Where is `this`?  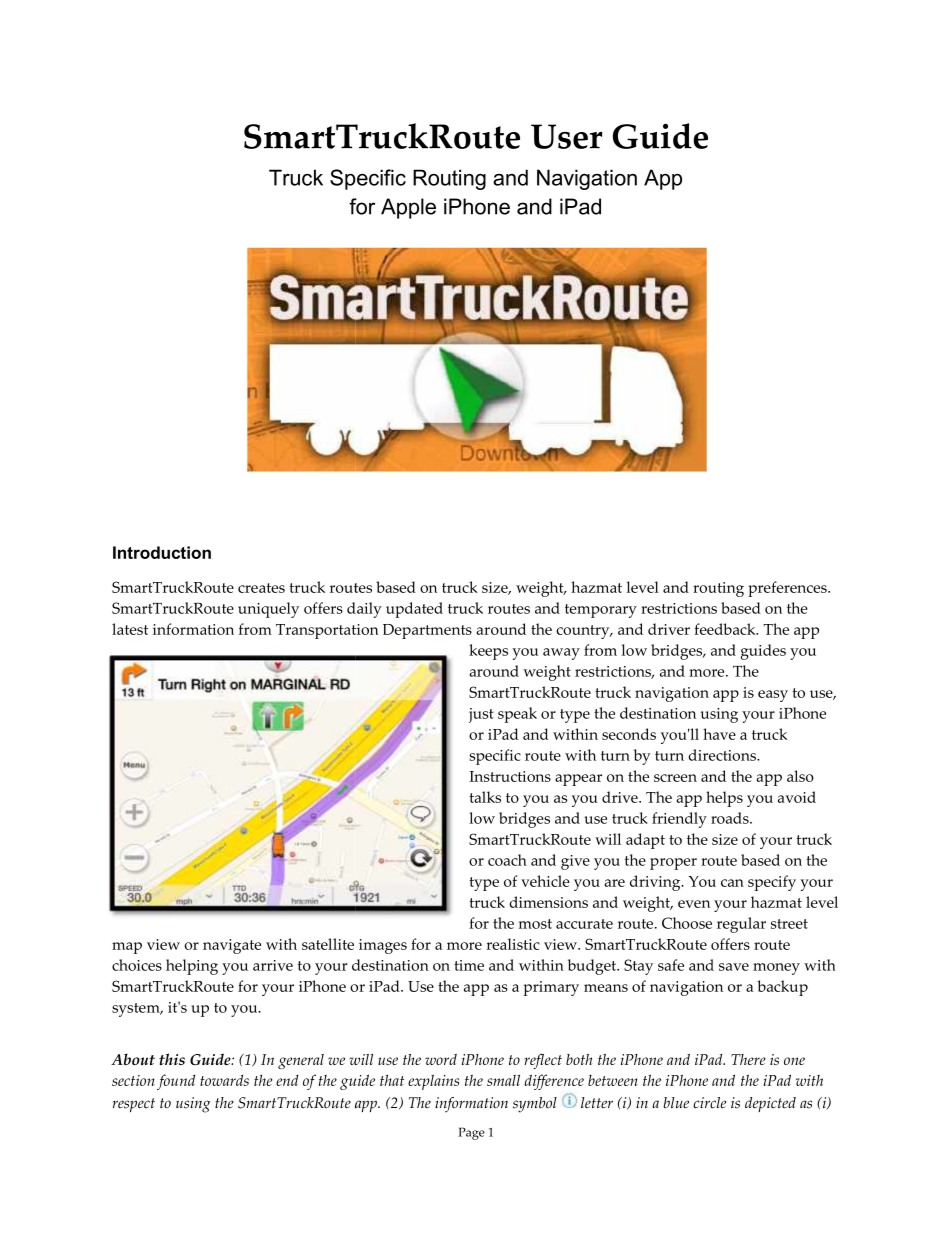
this is located at coordinates (172, 1059).
